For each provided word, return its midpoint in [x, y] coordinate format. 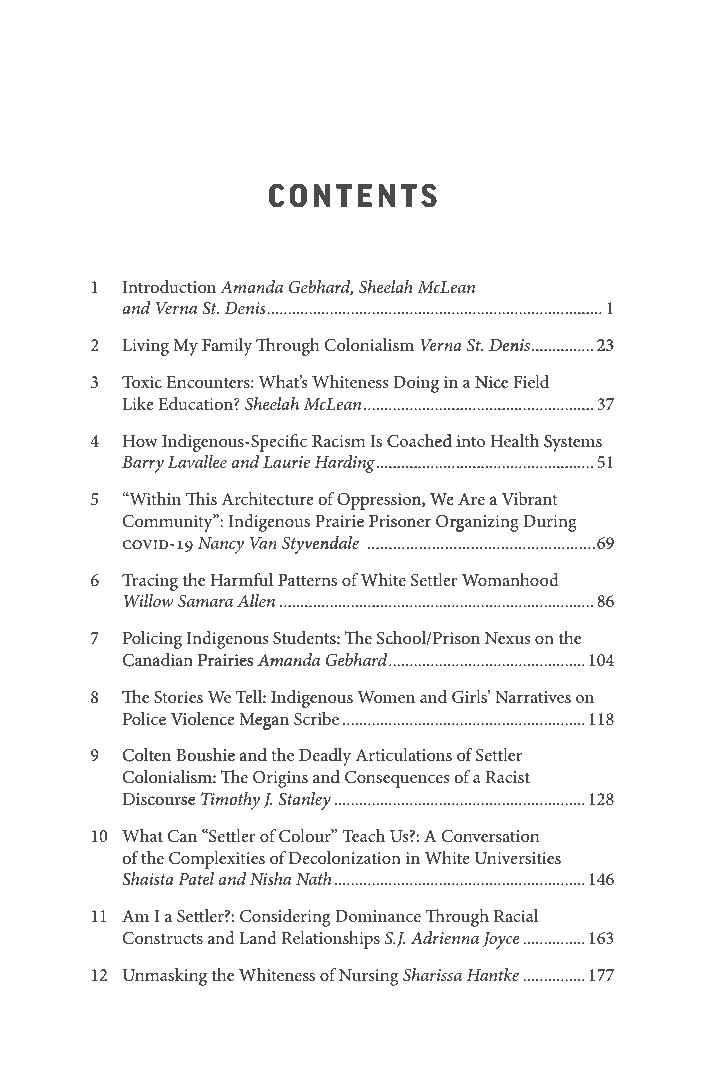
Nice [491, 382]
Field [531, 381]
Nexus [507, 638]
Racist [508, 777]
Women [386, 697]
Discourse [159, 799]
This [201, 498]
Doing [416, 384]
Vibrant [529, 498]
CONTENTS [353, 195]
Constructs [163, 938]
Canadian [158, 660]
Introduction [169, 286]
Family [227, 347]
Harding [346, 464]
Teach [364, 835]
